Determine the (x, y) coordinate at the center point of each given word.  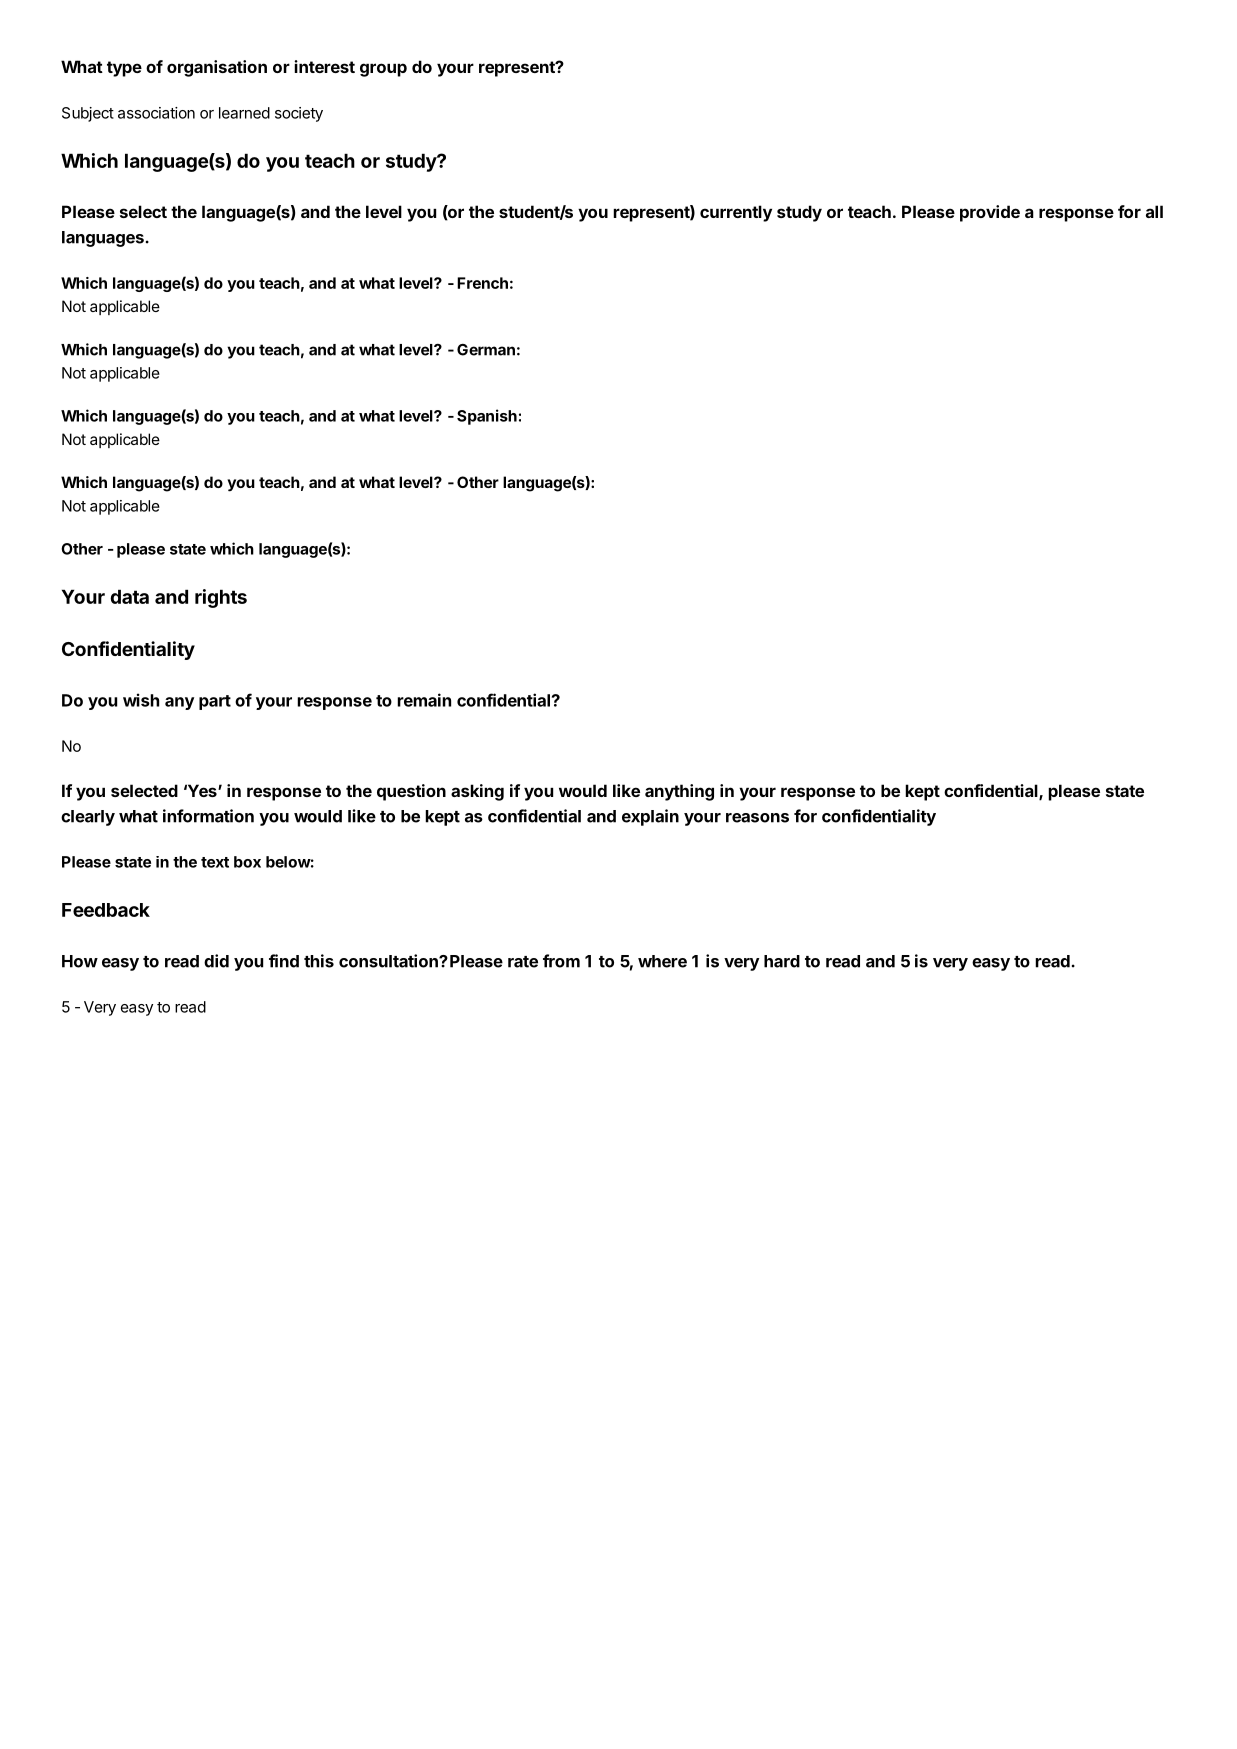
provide (990, 213)
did (216, 961)
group (383, 70)
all (1154, 211)
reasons (757, 818)
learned (244, 113)
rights (221, 598)
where (662, 961)
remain (424, 700)
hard (782, 961)
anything (679, 792)
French (482, 283)
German (486, 350)
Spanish (487, 417)
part (215, 702)
